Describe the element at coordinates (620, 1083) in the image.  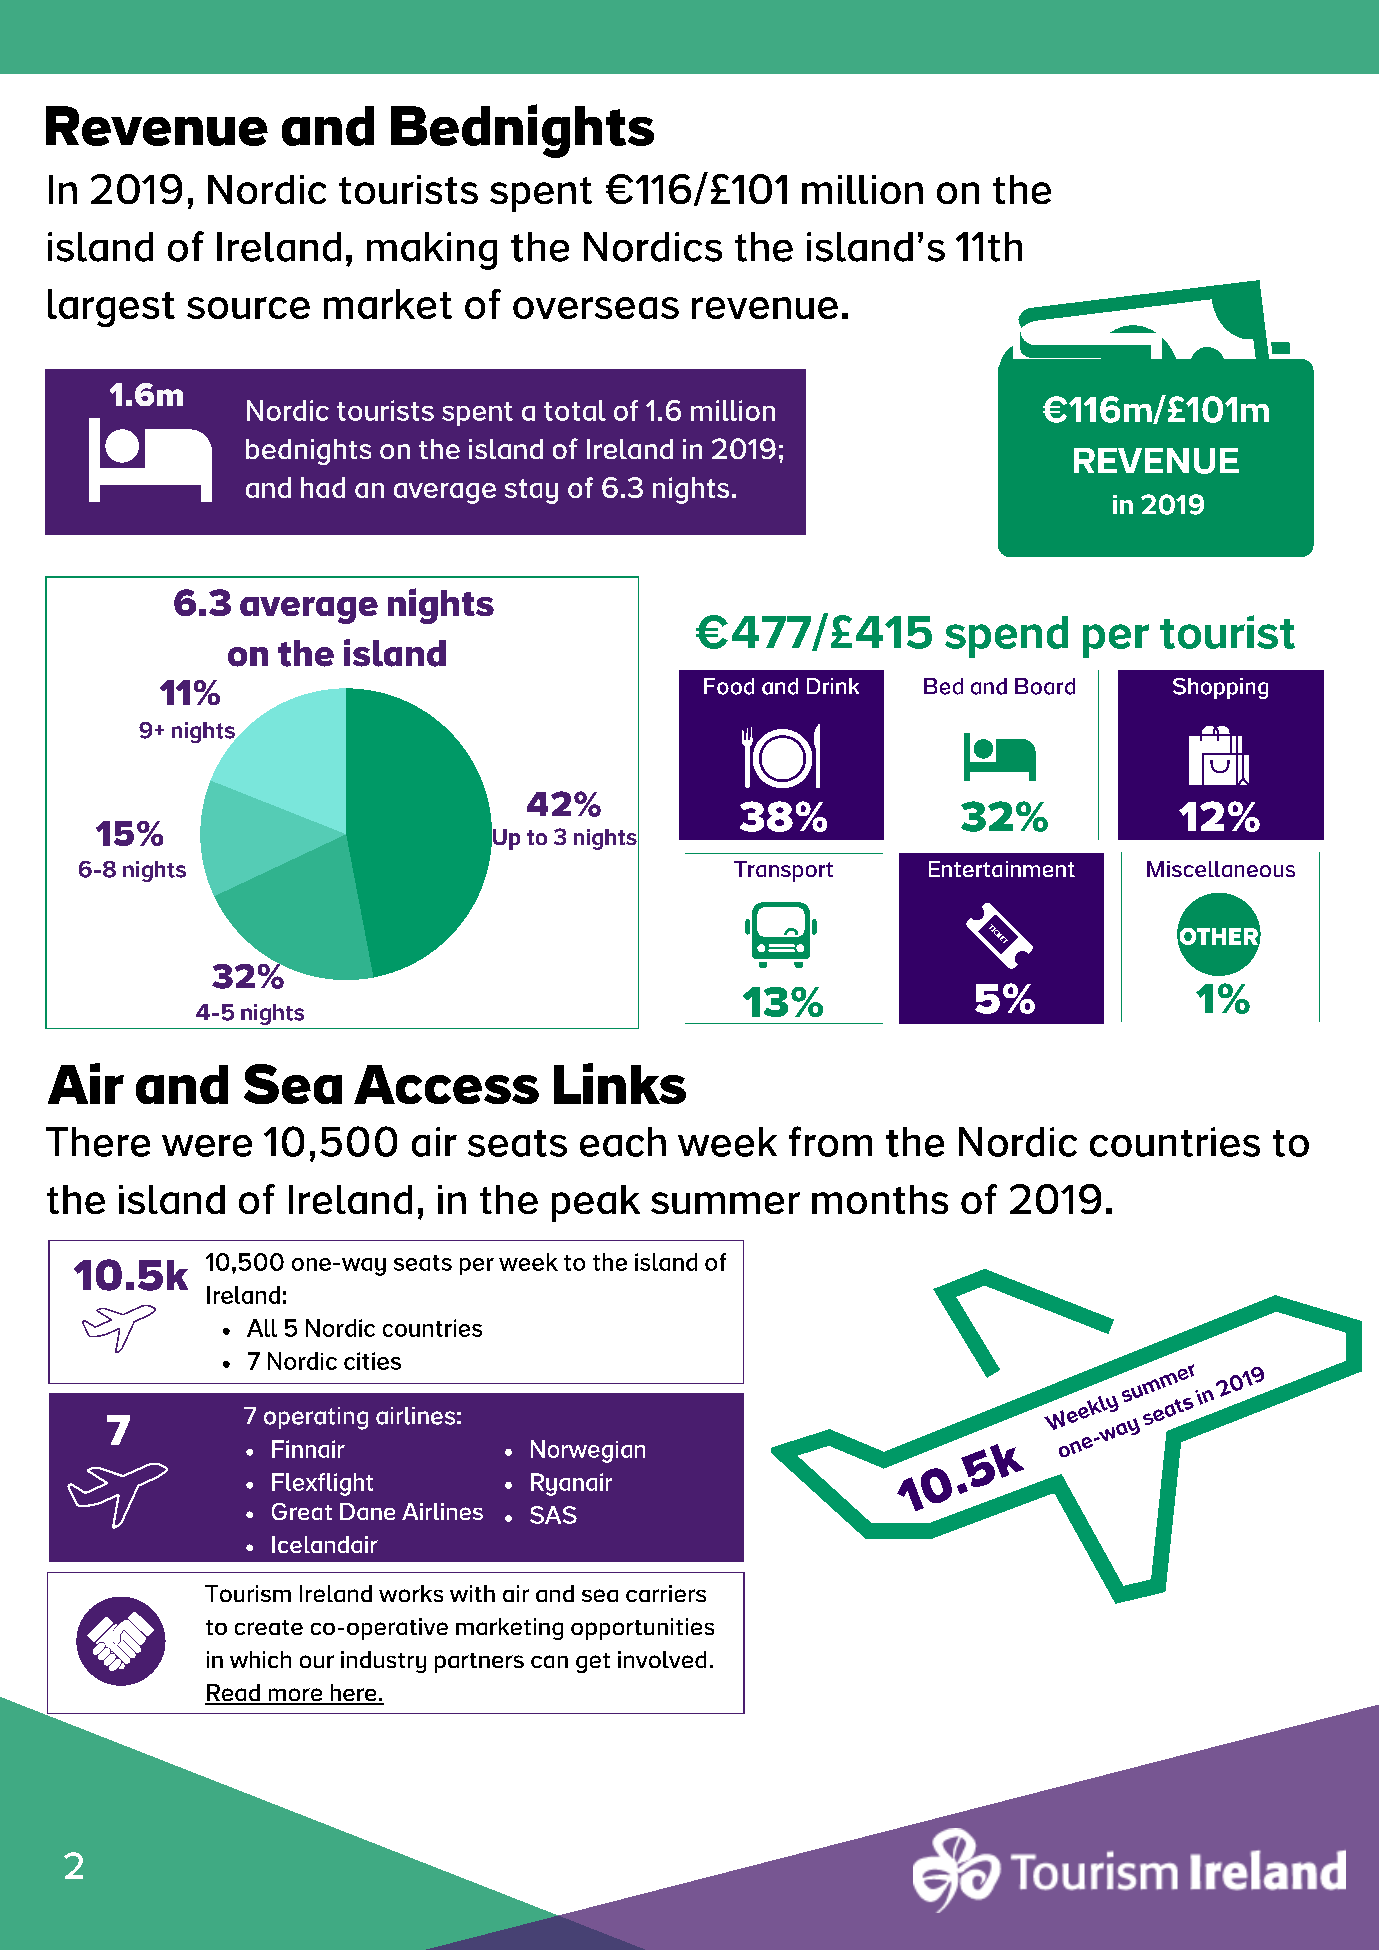
I see `Links` at that location.
